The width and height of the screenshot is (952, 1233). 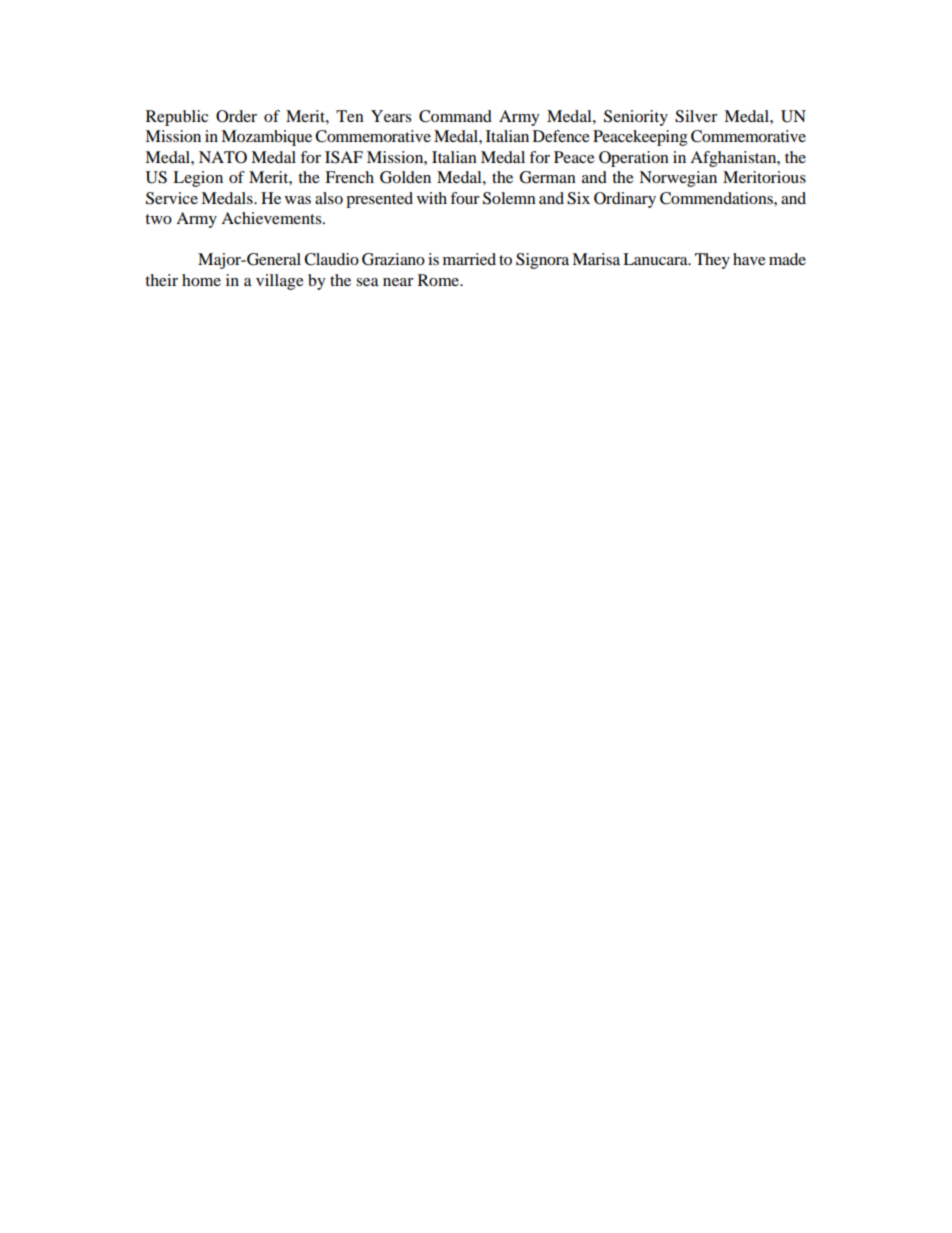 I want to click on Silver, so click(x=696, y=116).
